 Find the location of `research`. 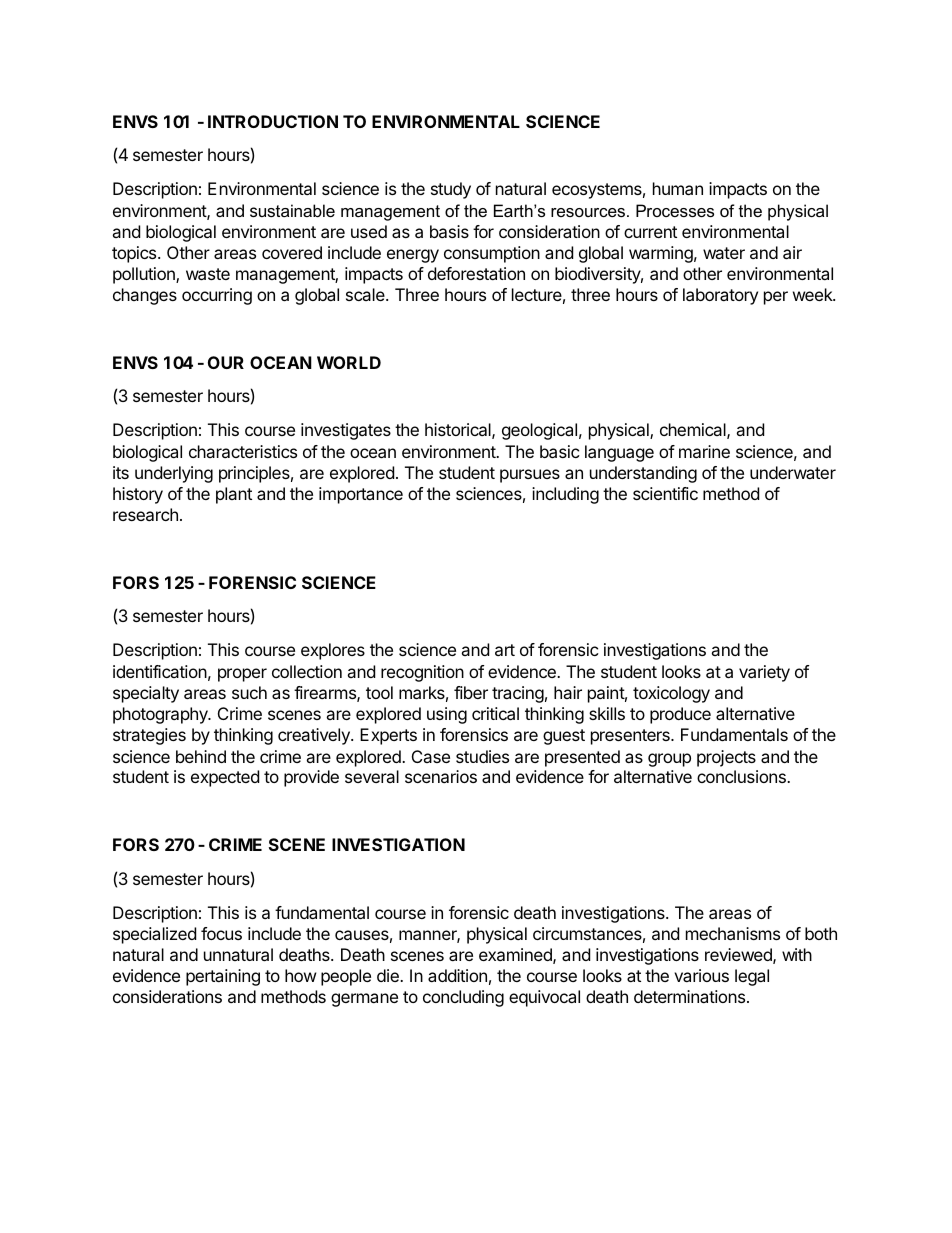

research is located at coordinates (145, 514).
